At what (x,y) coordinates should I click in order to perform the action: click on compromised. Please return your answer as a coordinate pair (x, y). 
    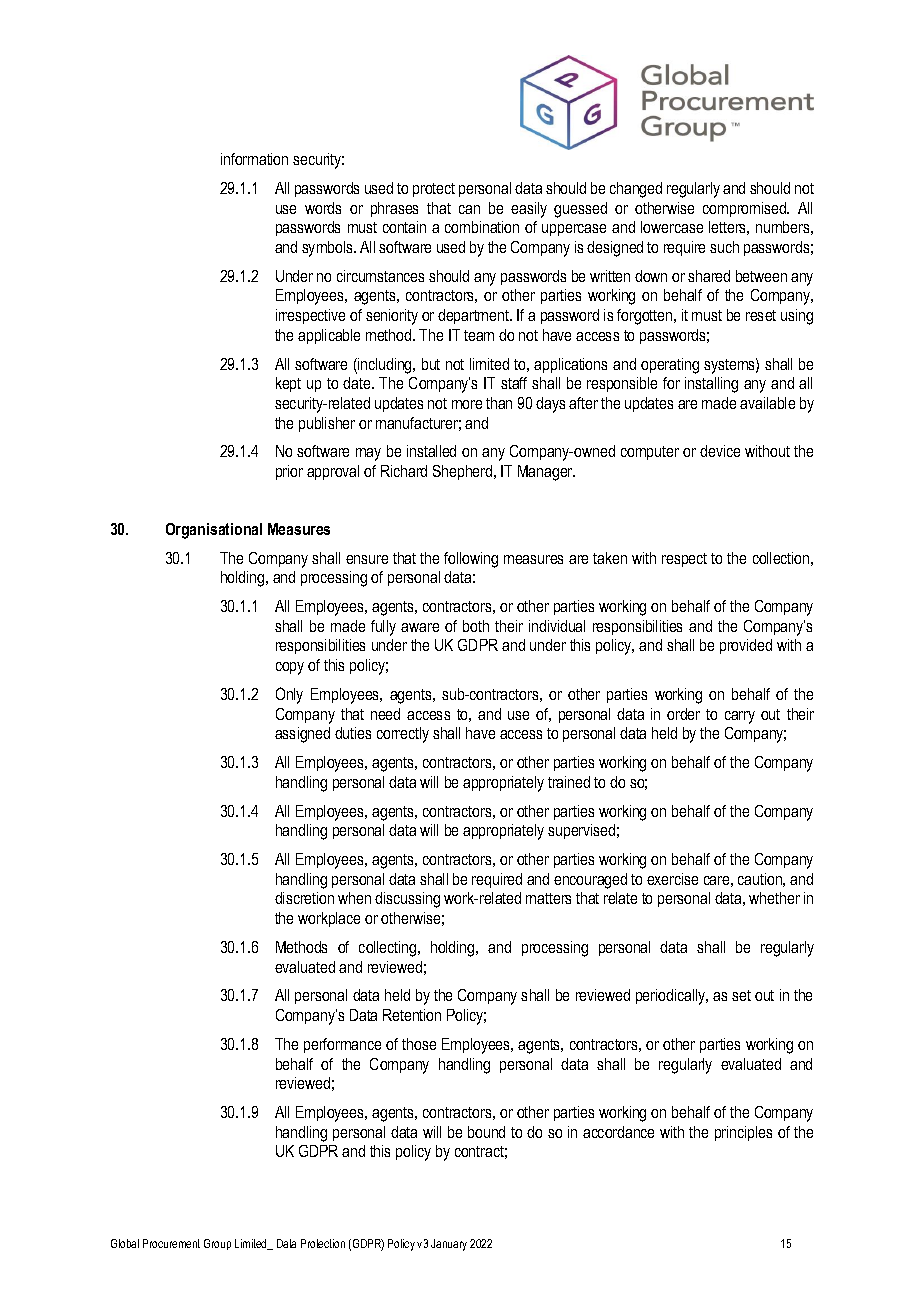
    Looking at the image, I should click on (745, 209).
